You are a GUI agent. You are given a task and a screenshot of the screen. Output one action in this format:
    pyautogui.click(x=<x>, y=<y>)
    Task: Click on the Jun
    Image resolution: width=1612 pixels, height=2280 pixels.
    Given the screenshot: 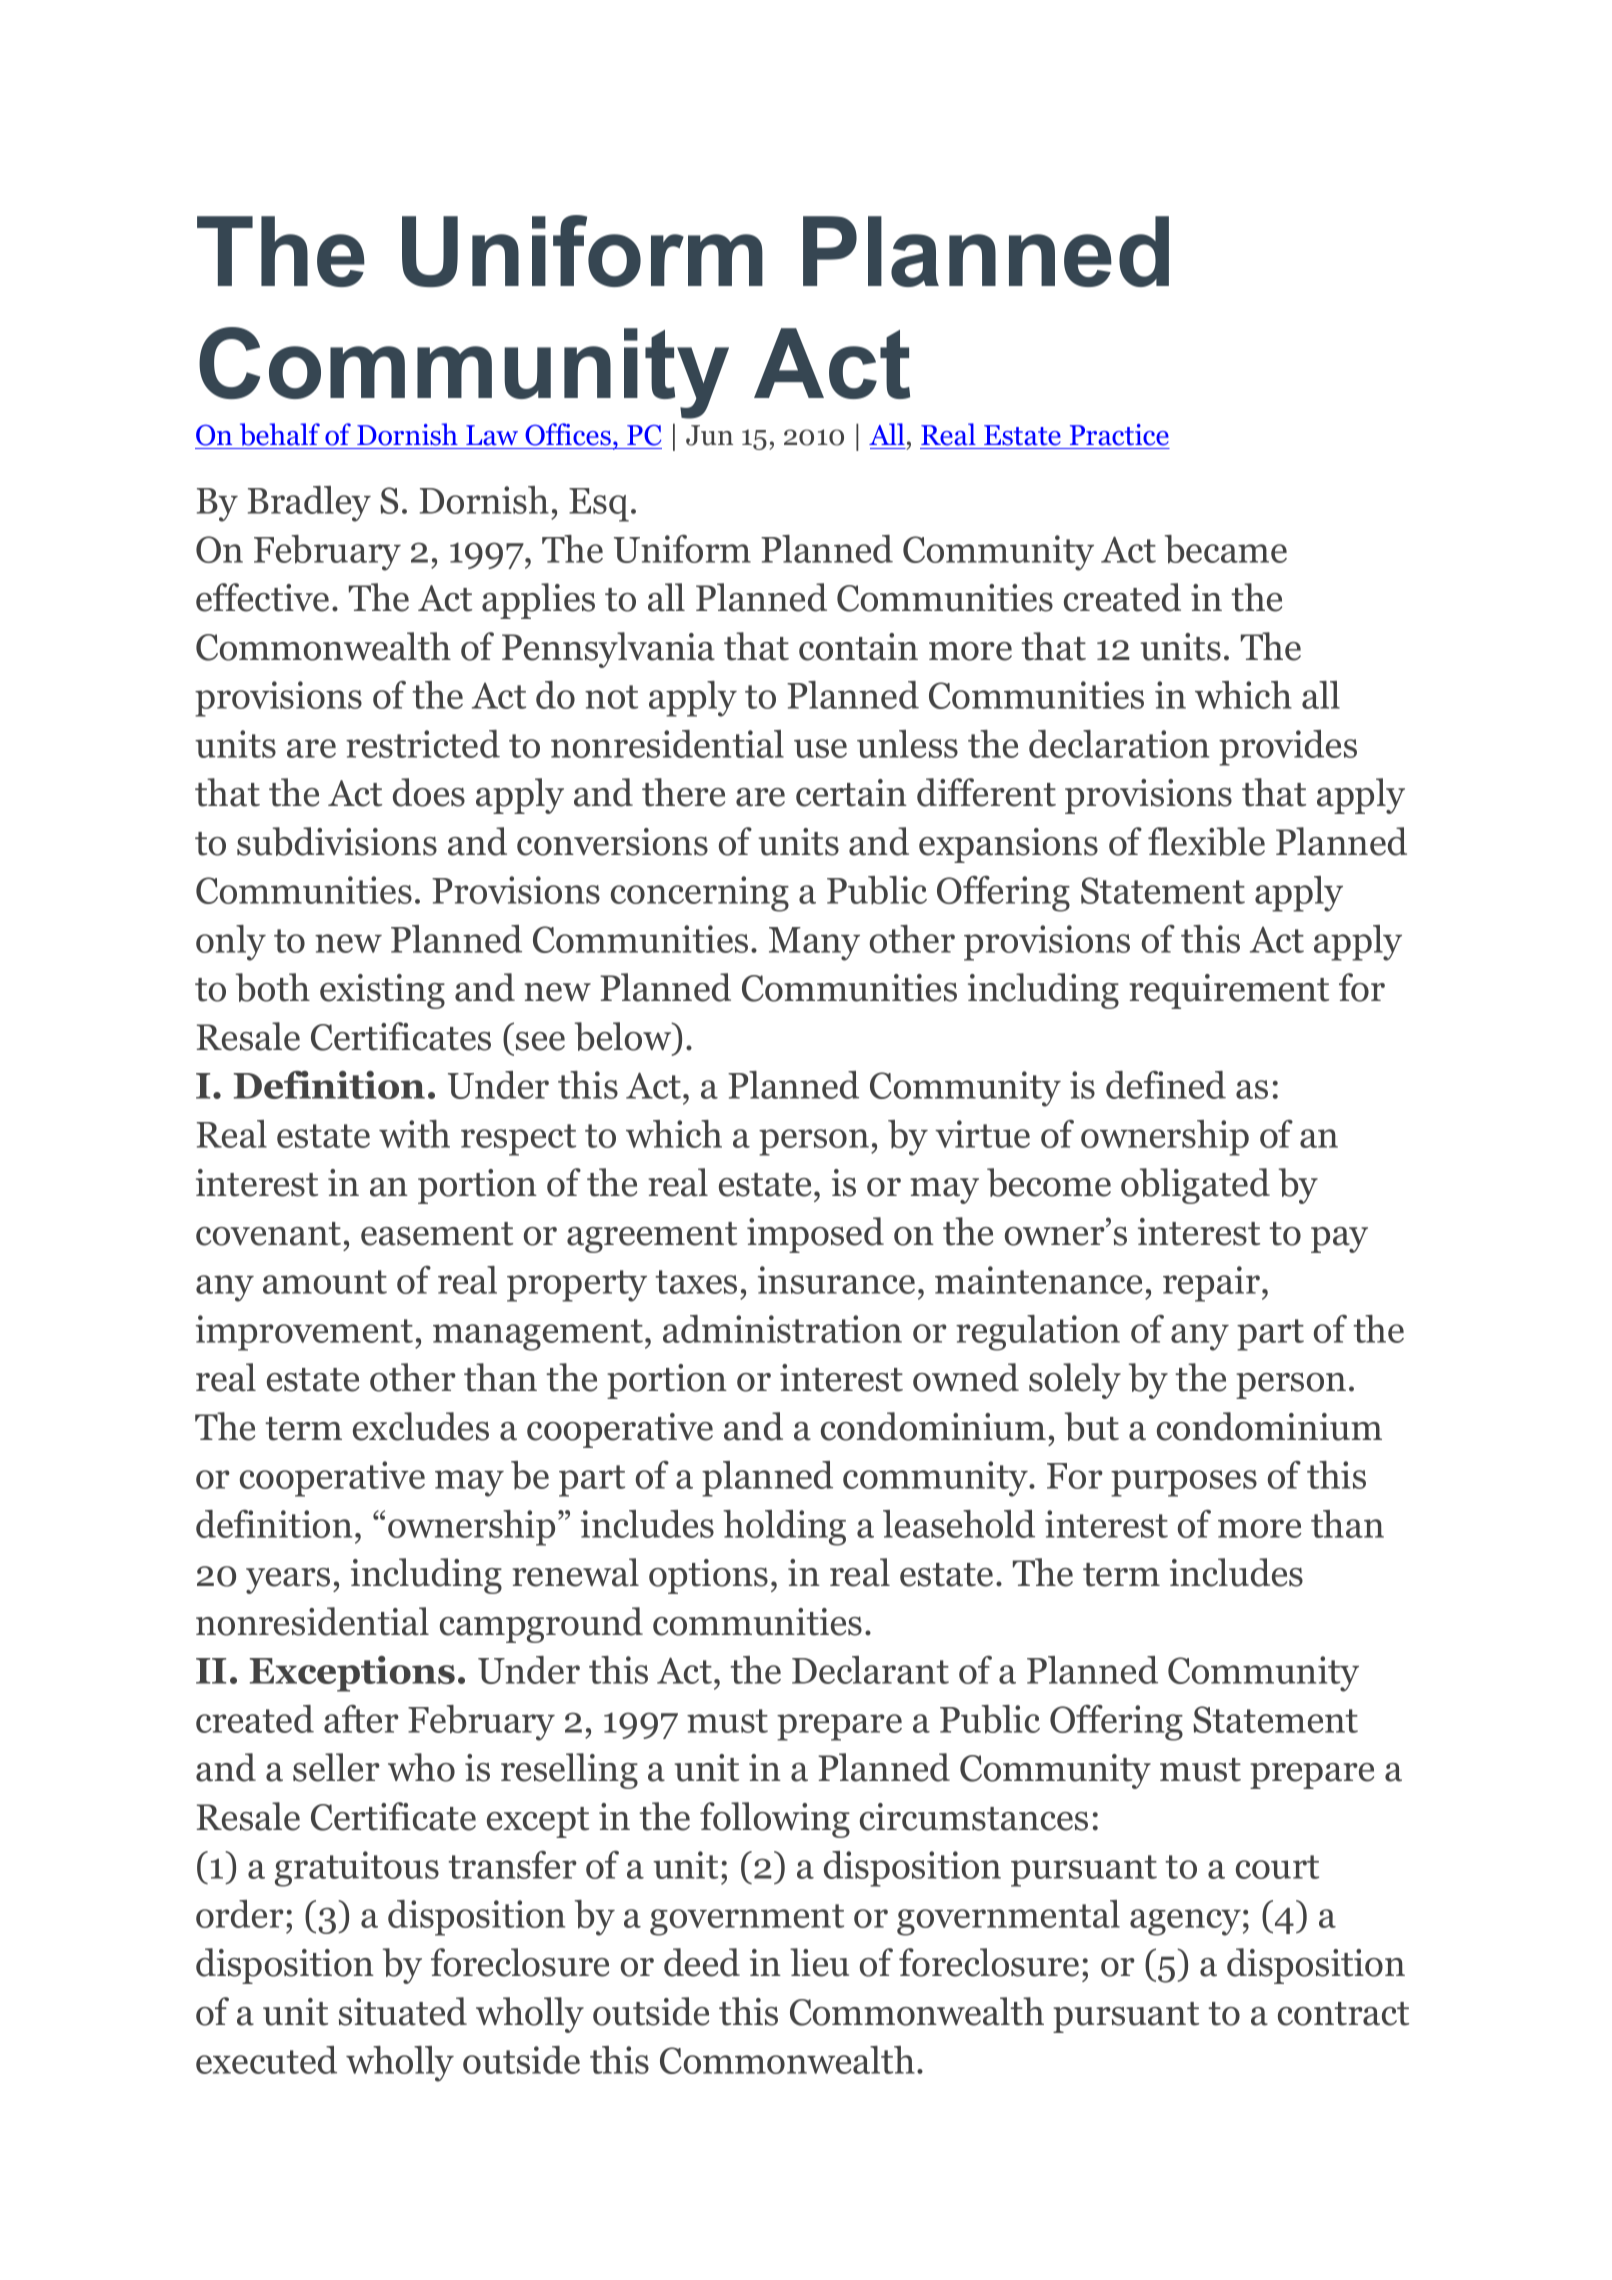 What is the action you would take?
    pyautogui.click(x=709, y=435)
